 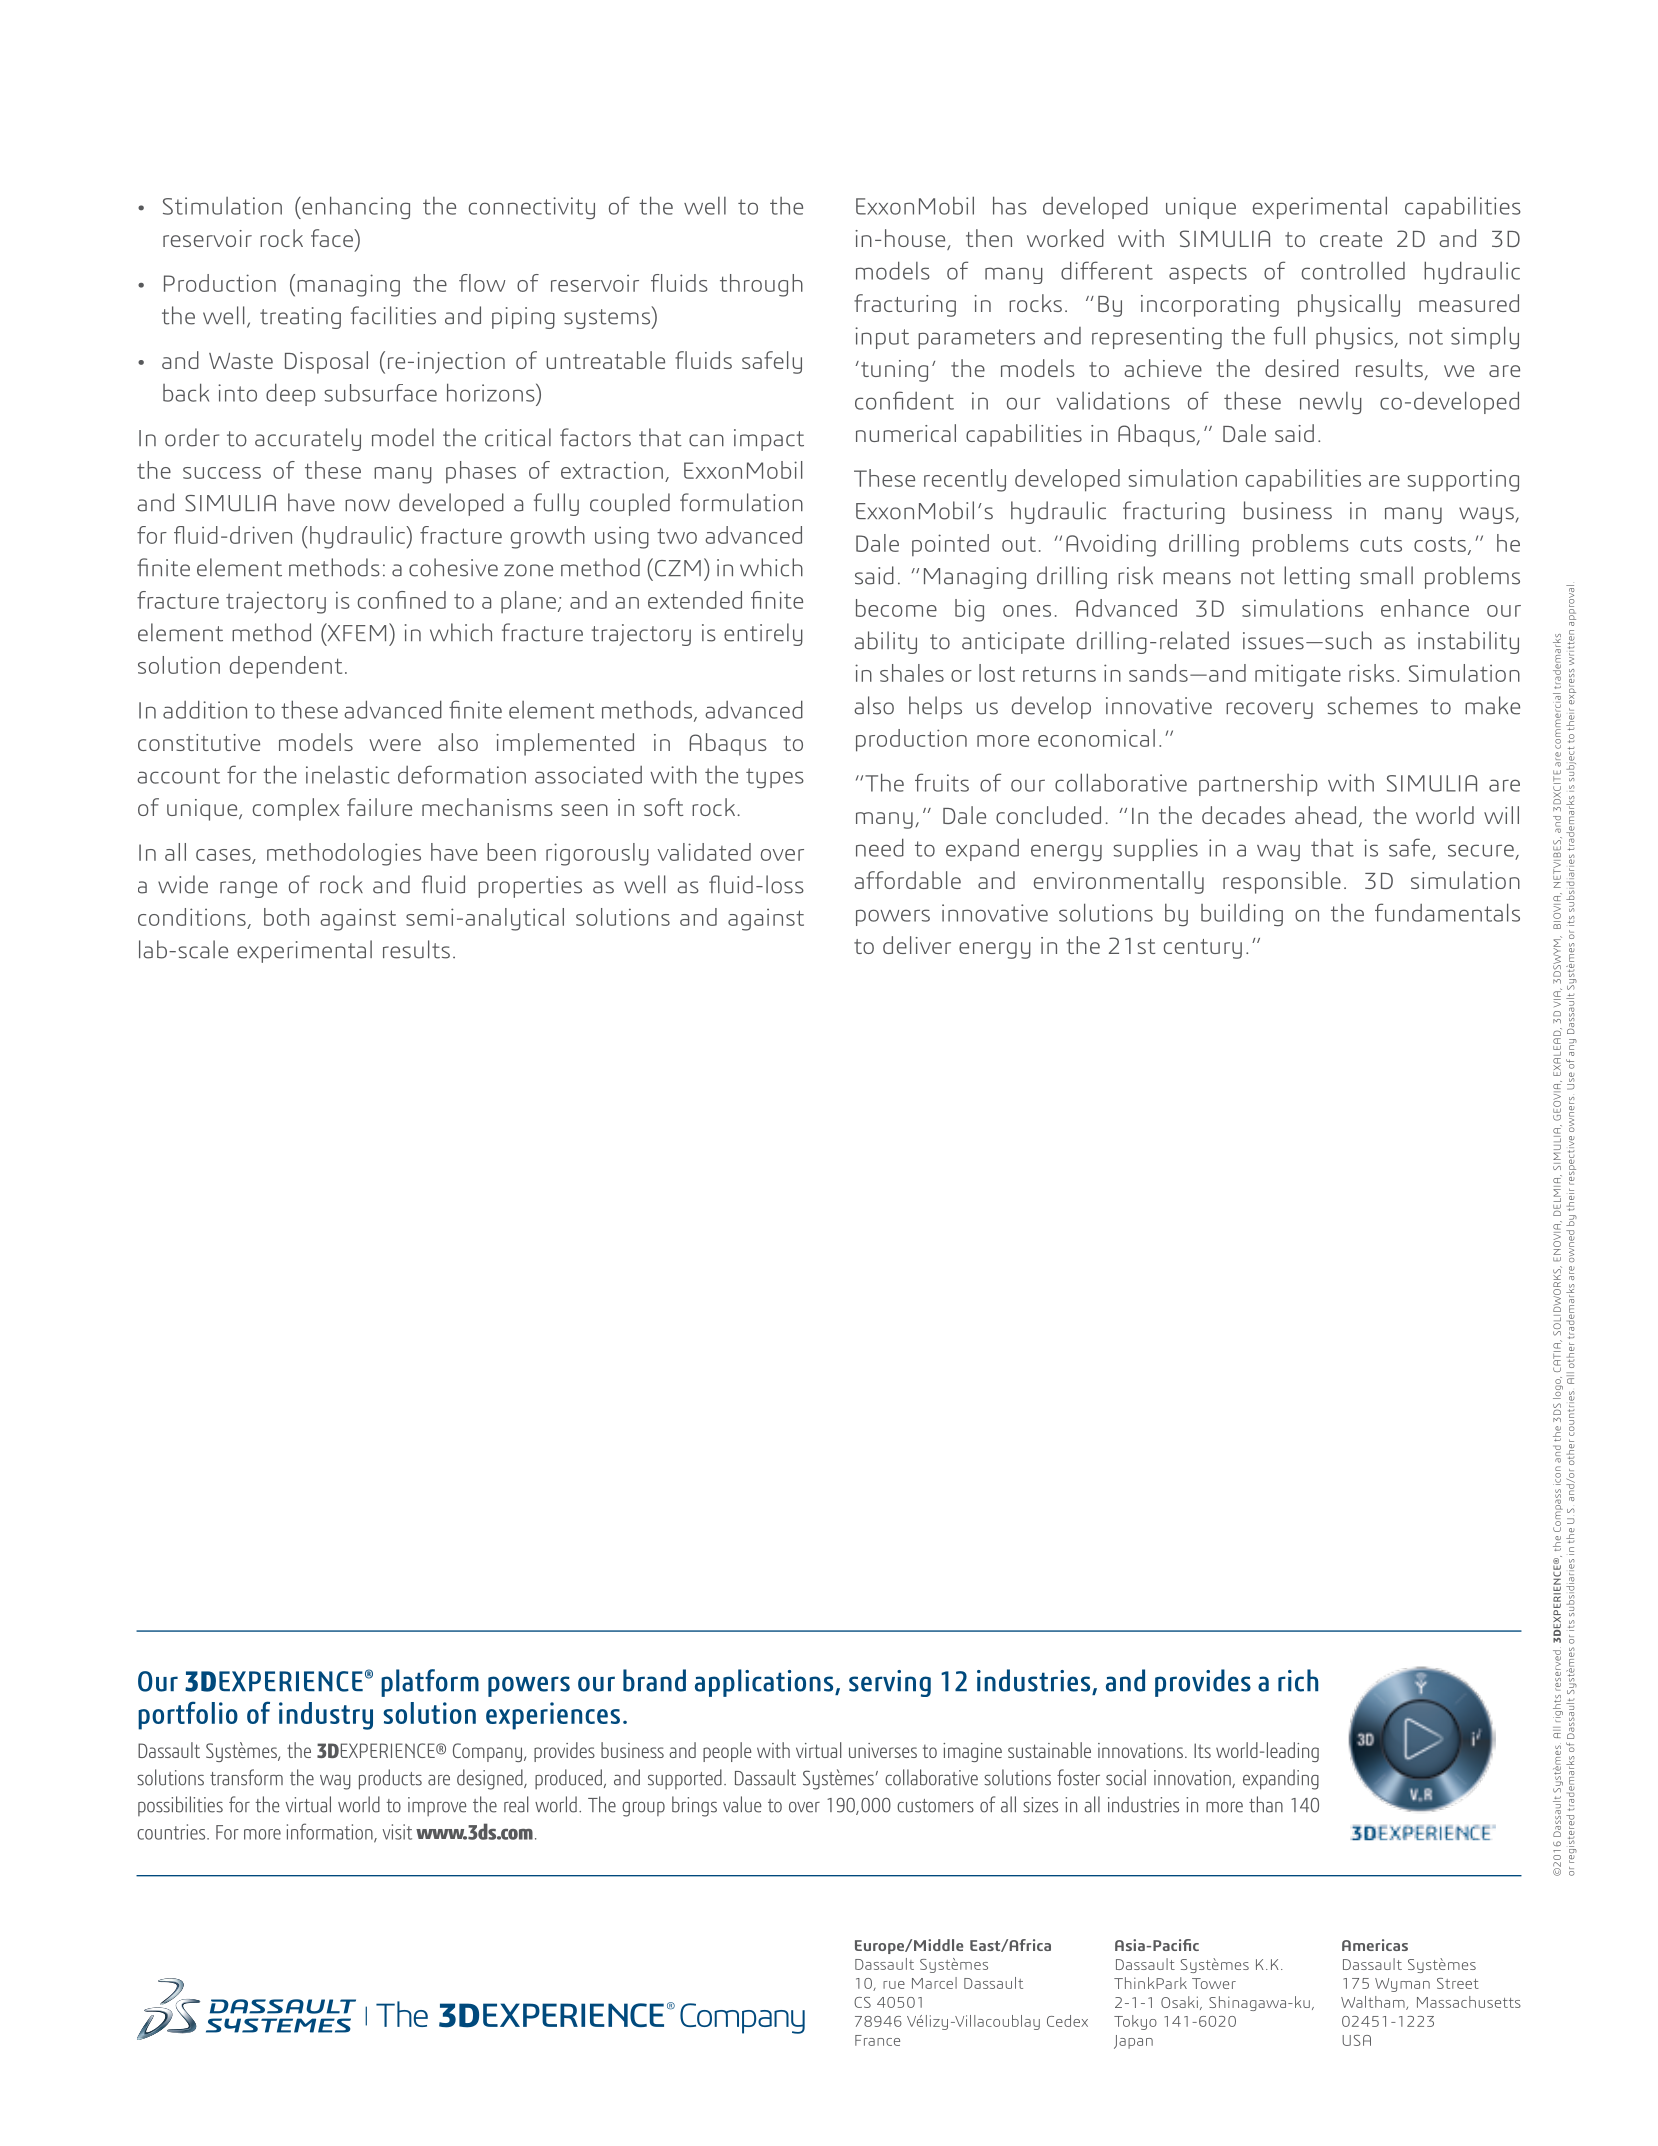 What do you see at coordinates (331, 1832) in the screenshot?
I see `information` at bounding box center [331, 1832].
